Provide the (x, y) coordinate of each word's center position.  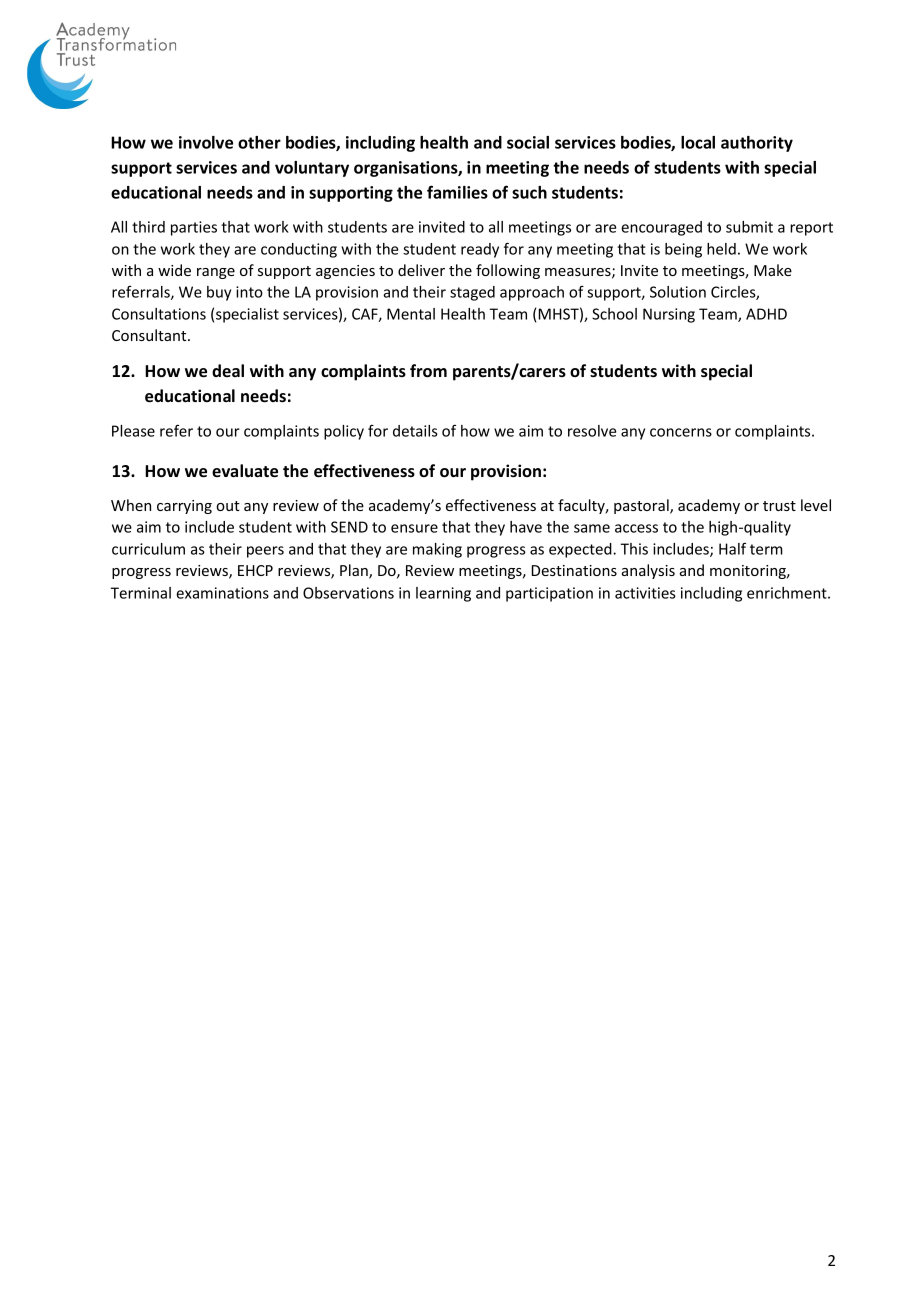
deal (228, 370)
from (428, 371)
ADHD (766, 314)
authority (757, 144)
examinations (222, 593)
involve (206, 142)
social (528, 142)
